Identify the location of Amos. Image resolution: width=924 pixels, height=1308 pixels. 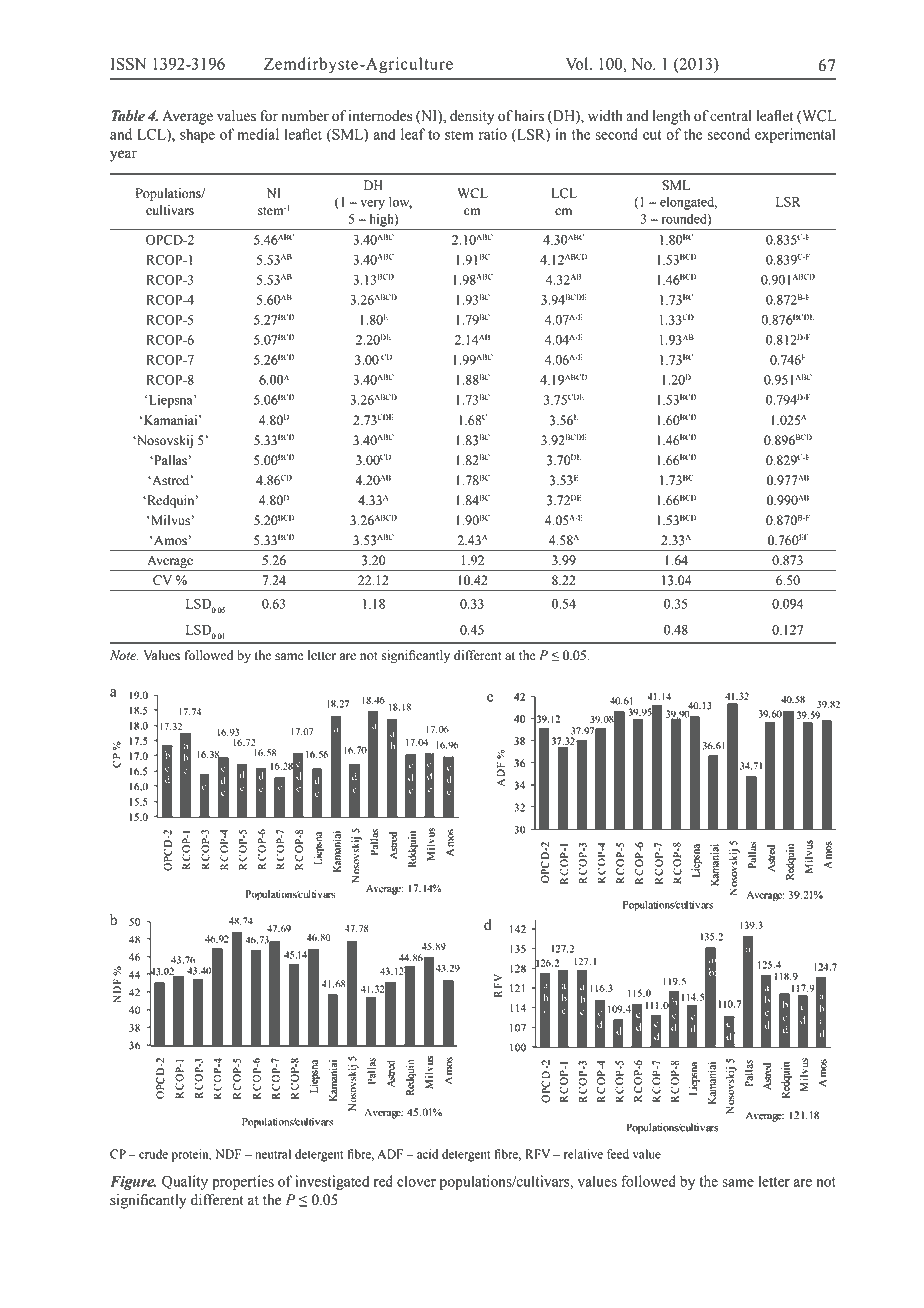
(169, 540).
